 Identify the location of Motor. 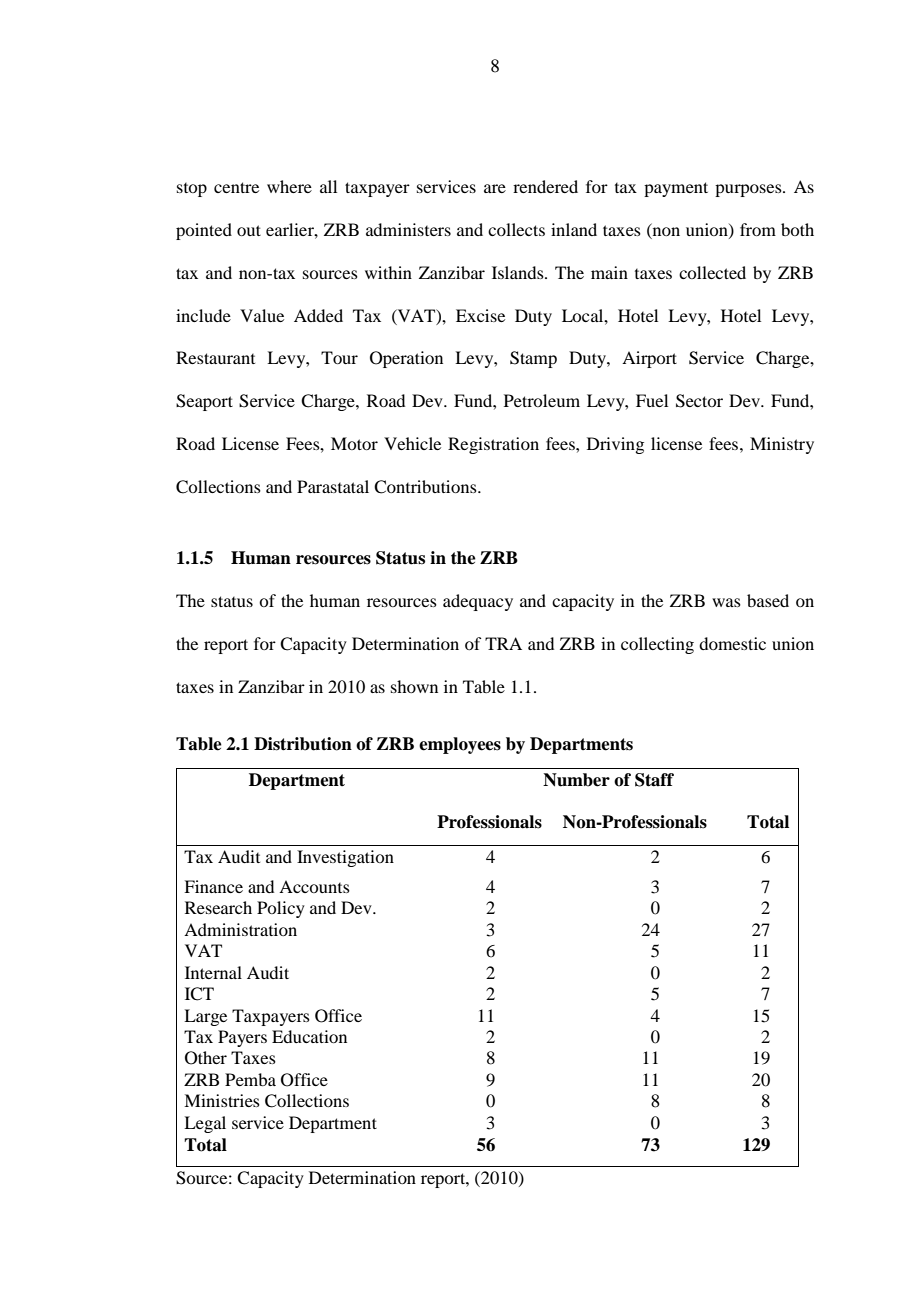
(354, 443).
